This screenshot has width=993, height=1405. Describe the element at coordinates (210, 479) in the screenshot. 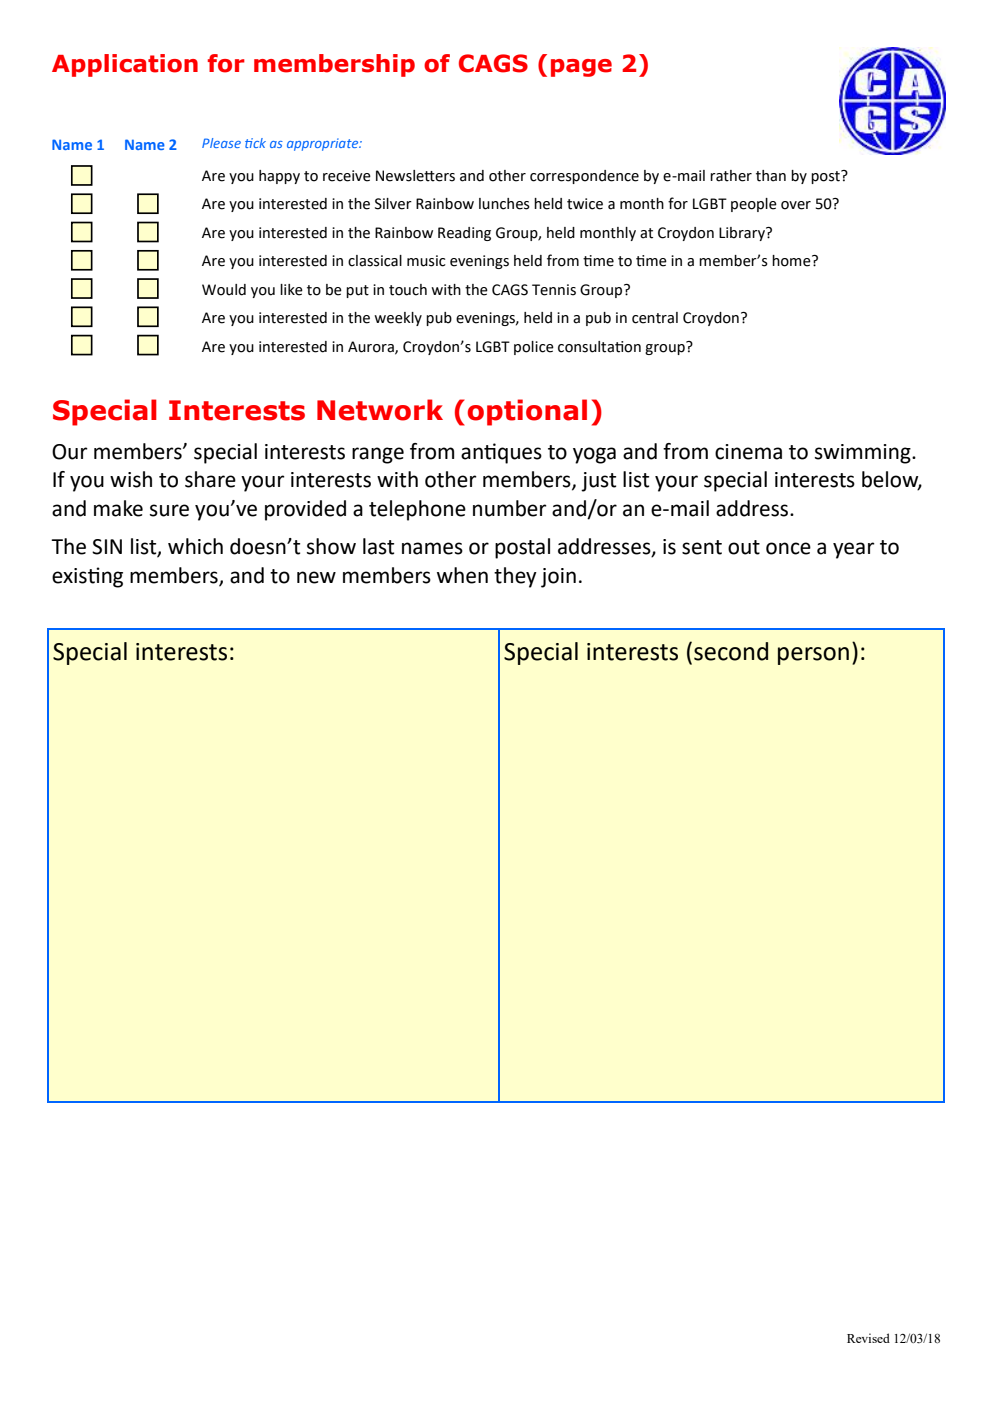

I see `share` at that location.
